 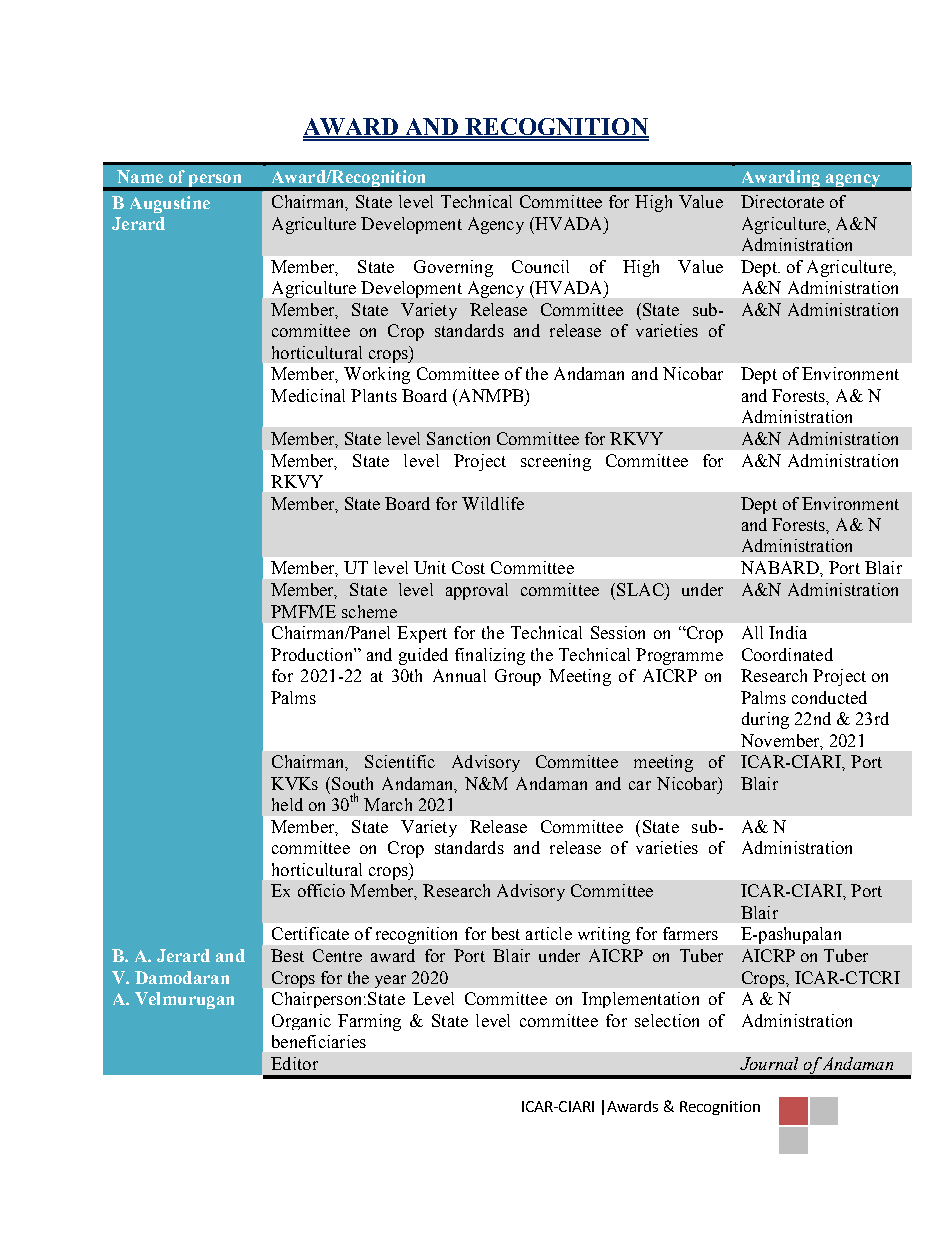 What do you see at coordinates (301, 1022) in the image?
I see `Organic` at bounding box center [301, 1022].
